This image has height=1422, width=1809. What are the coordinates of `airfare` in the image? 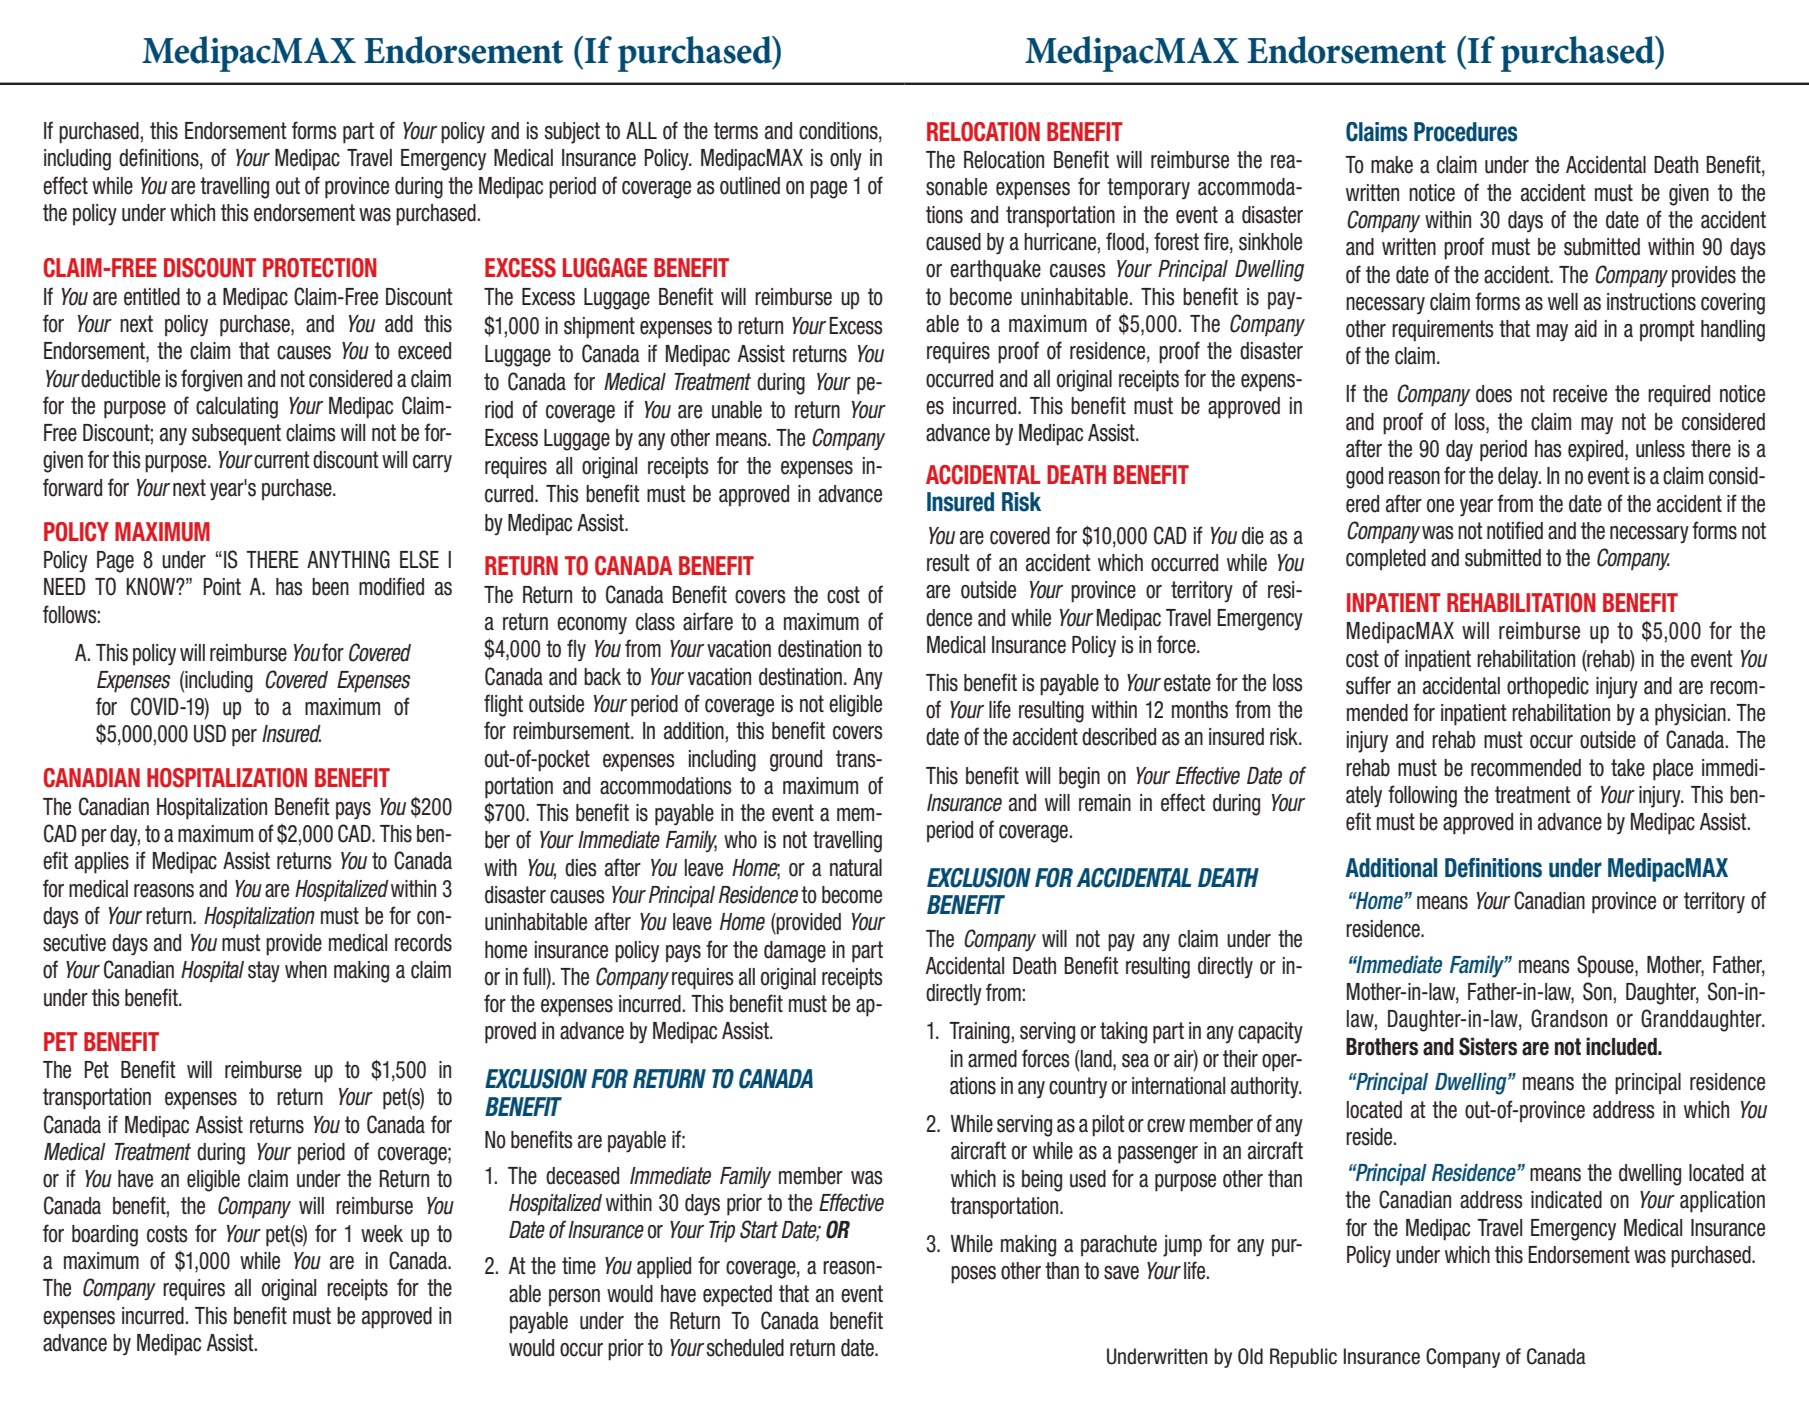 It's located at (708, 621).
